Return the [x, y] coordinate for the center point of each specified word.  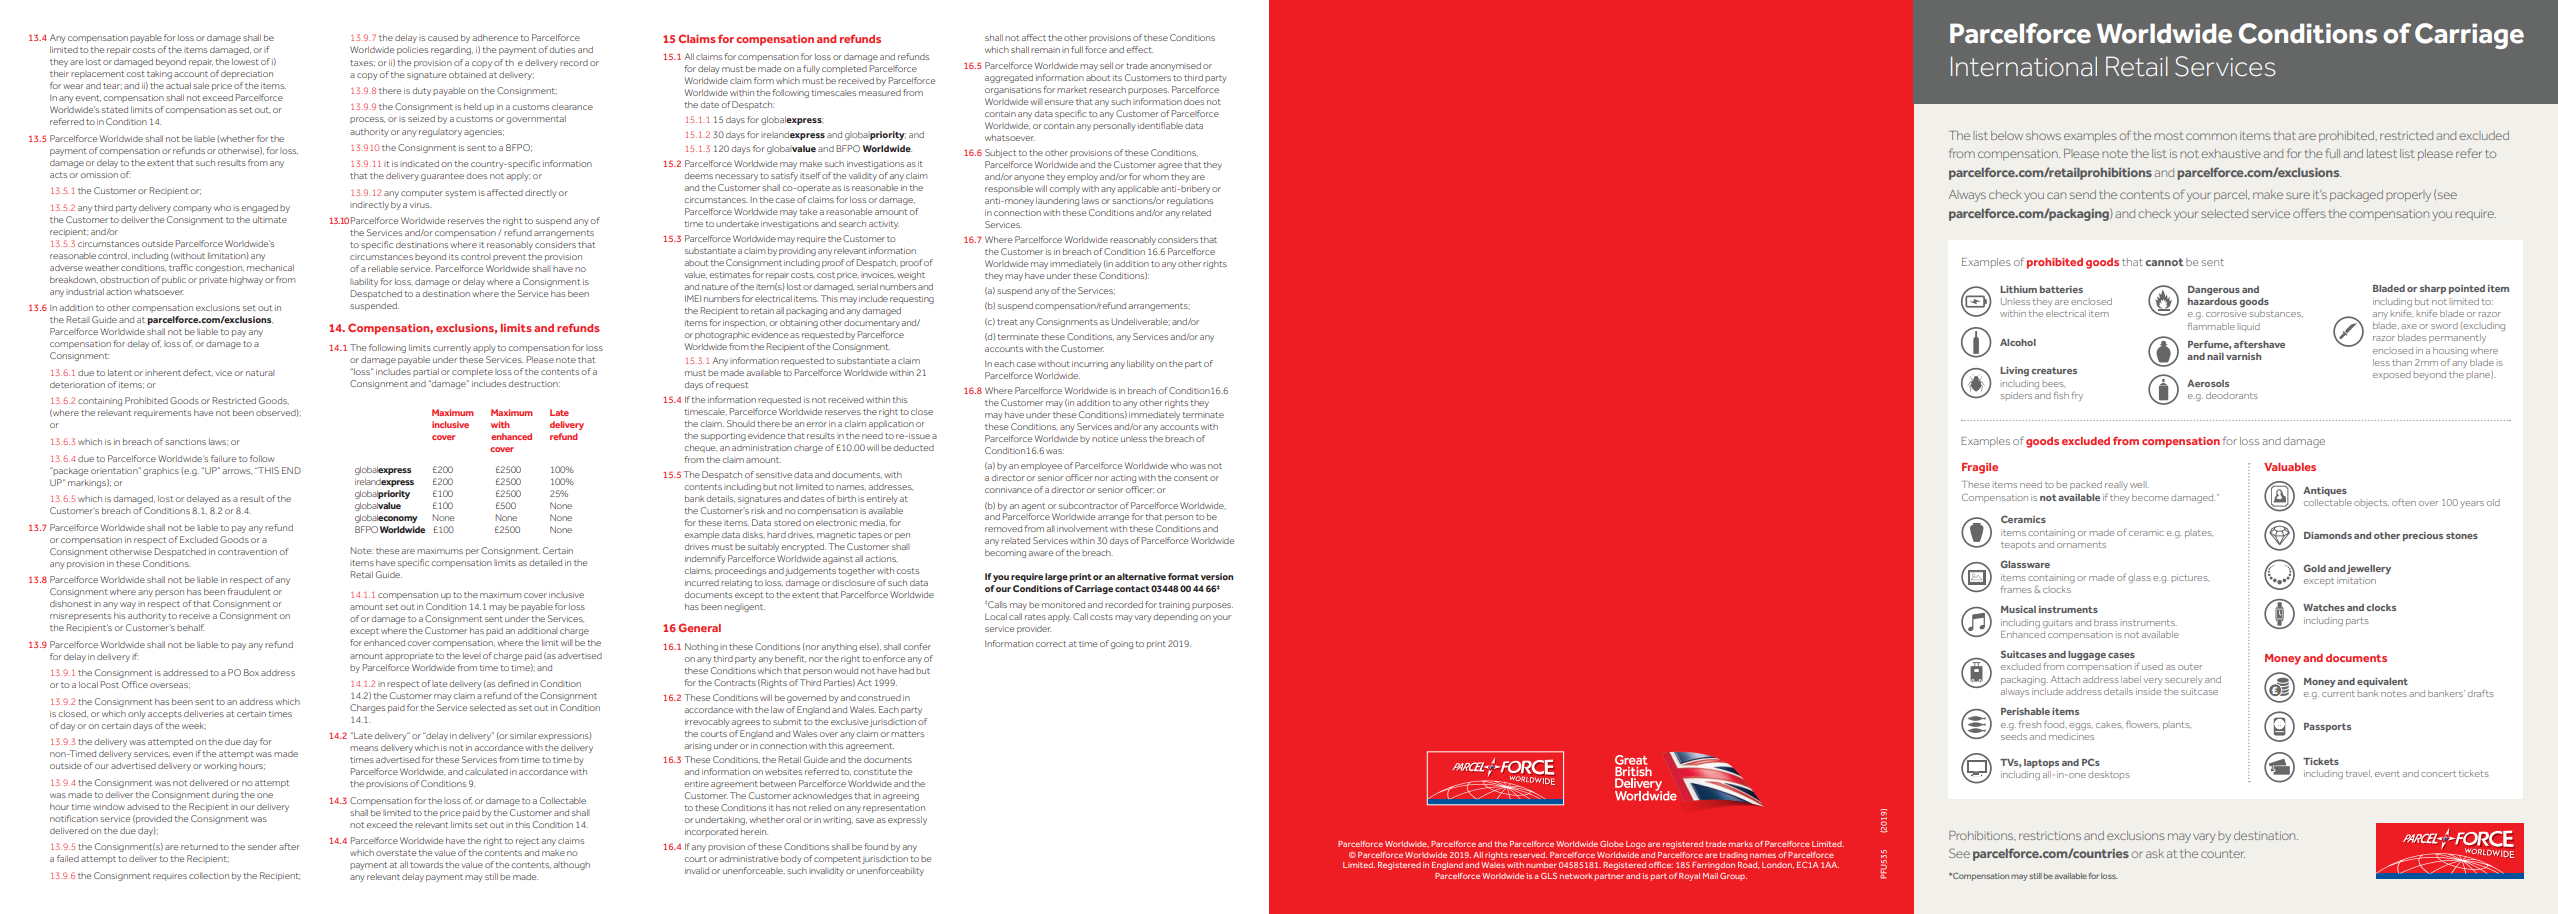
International [2024, 66]
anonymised [1175, 66]
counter [2223, 854]
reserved [1528, 855]
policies [412, 50]
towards [426, 865]
